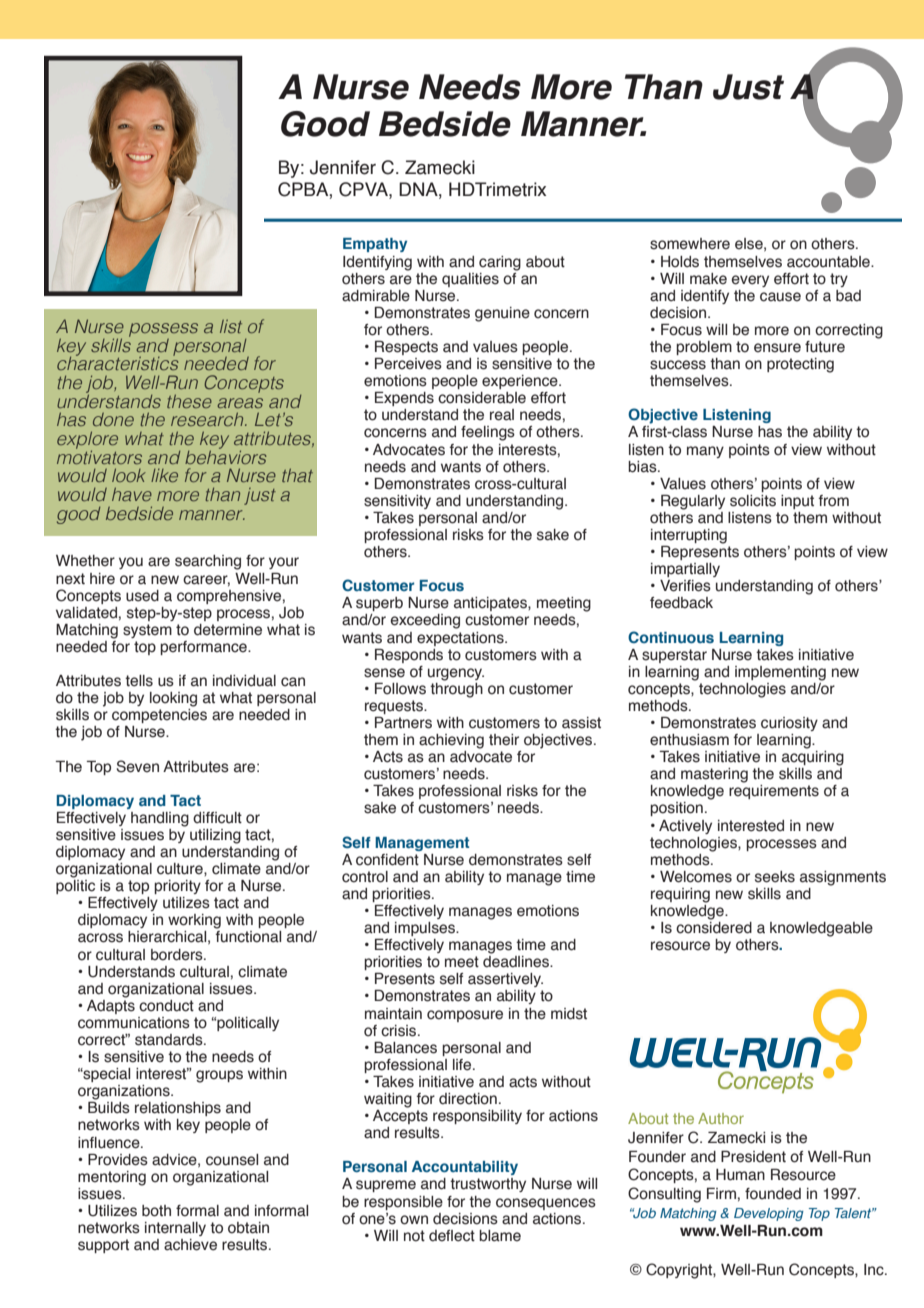  I want to click on qualities, so click(470, 280).
